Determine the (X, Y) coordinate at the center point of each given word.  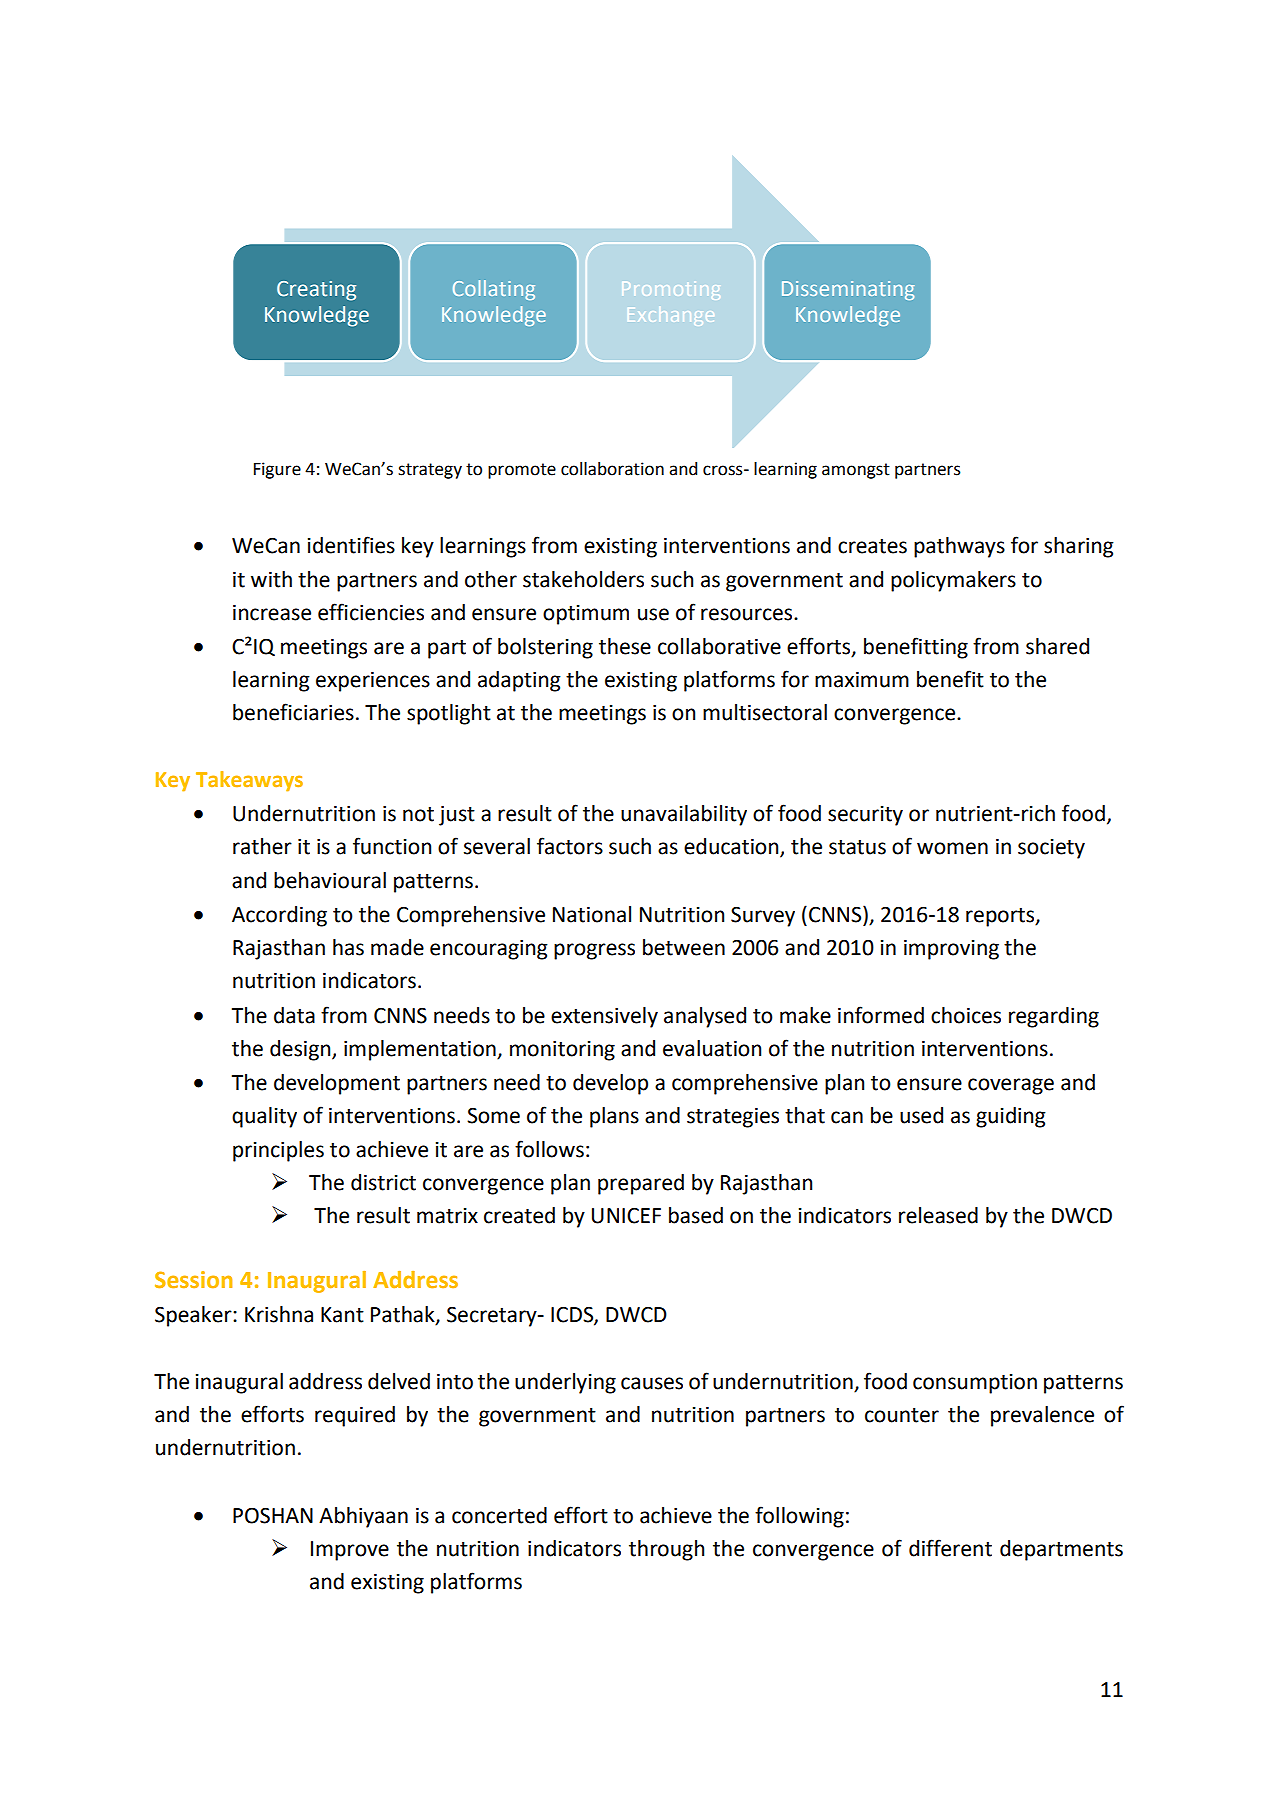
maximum (862, 680)
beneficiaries (293, 712)
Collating (494, 290)
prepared (641, 1184)
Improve (350, 1551)
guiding (1011, 1117)
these (625, 646)
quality (264, 1117)
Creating (316, 291)
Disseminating (848, 290)
